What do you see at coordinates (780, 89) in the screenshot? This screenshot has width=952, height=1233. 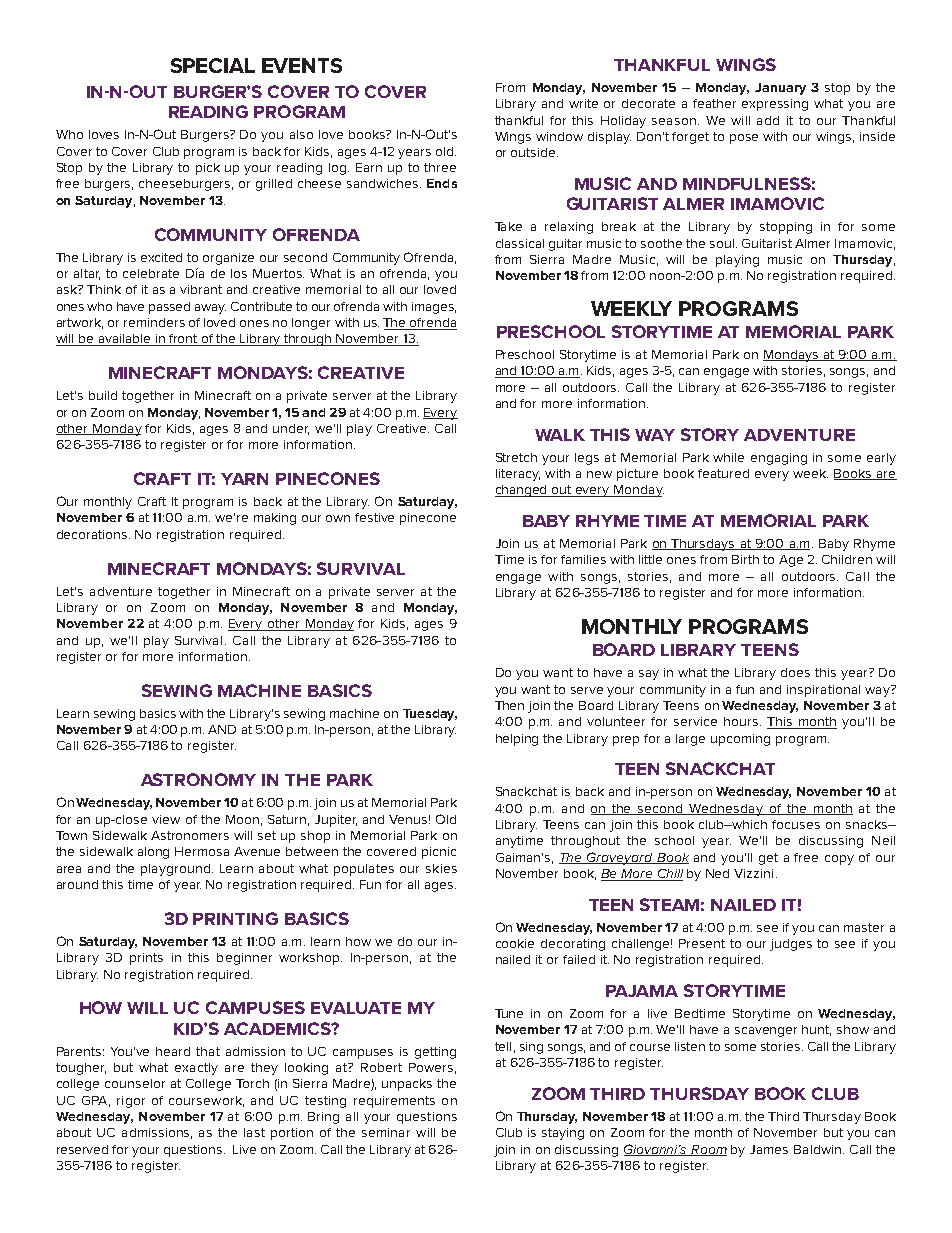 I see `January` at bounding box center [780, 89].
